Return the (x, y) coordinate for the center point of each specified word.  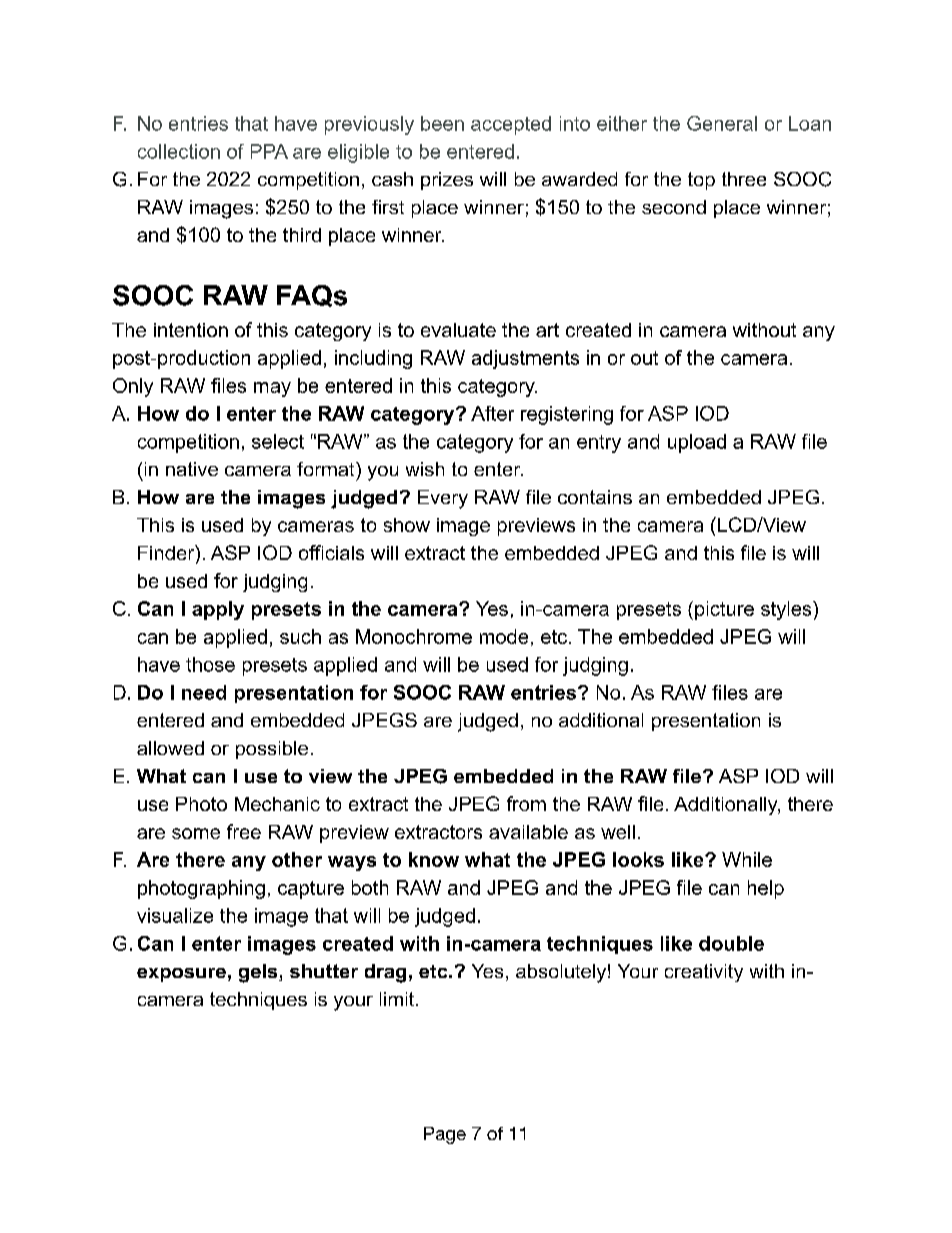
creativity (704, 973)
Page (445, 1135)
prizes (447, 181)
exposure (181, 975)
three (744, 179)
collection (179, 151)
